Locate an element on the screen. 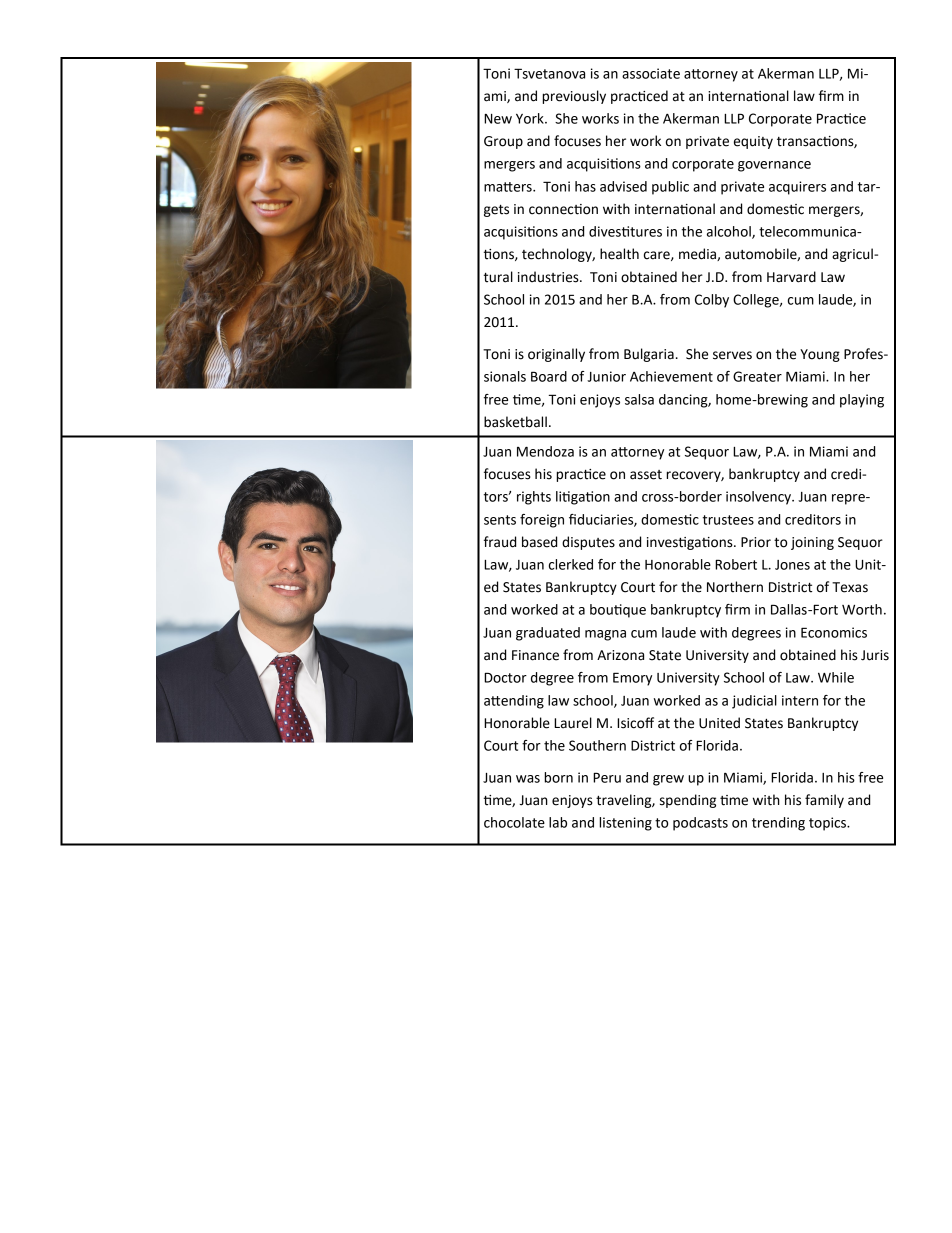 This screenshot has width=952, height=1233. trustees is located at coordinates (728, 520).
